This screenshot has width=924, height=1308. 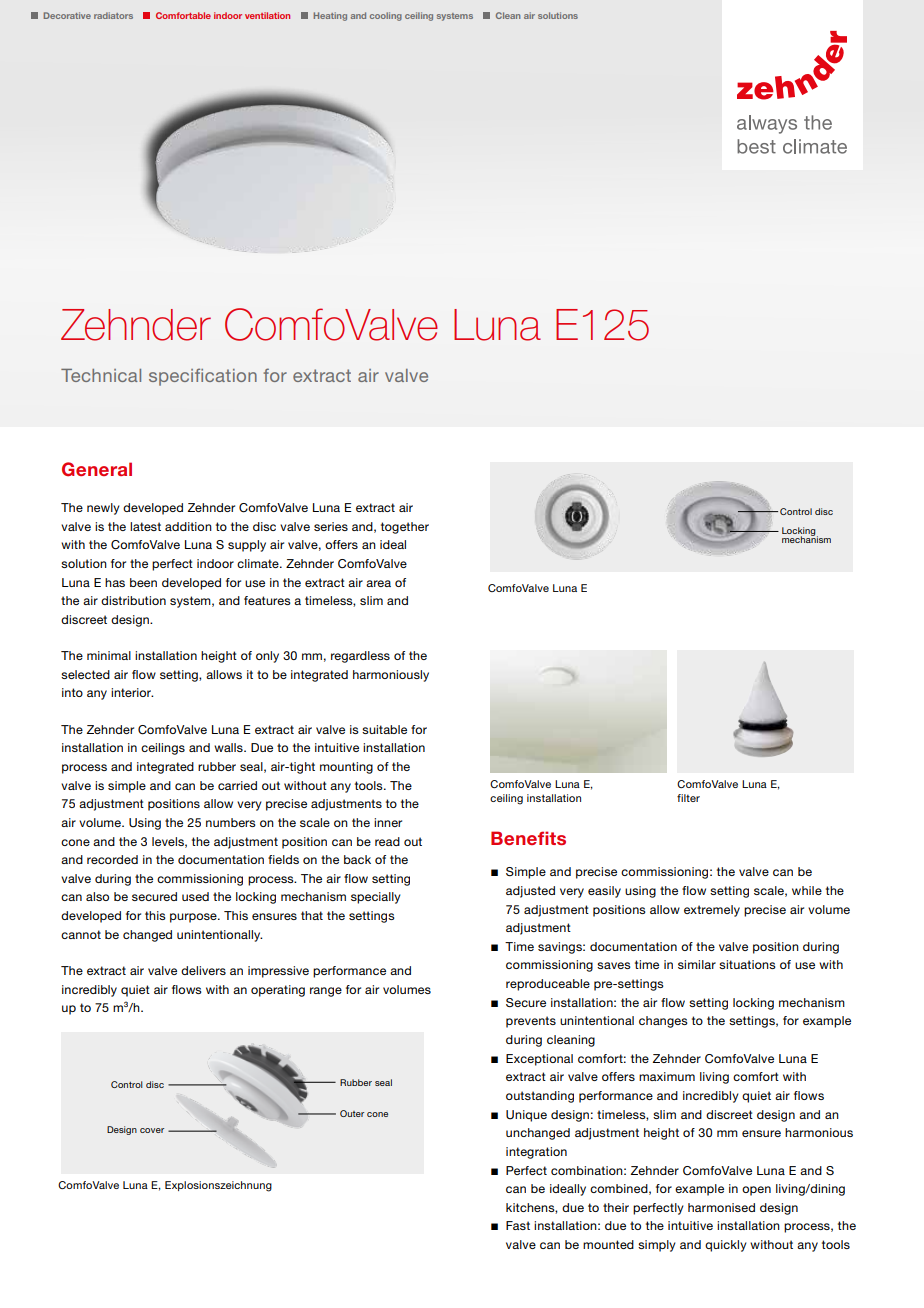 I want to click on harmonised, so click(x=721, y=1207).
